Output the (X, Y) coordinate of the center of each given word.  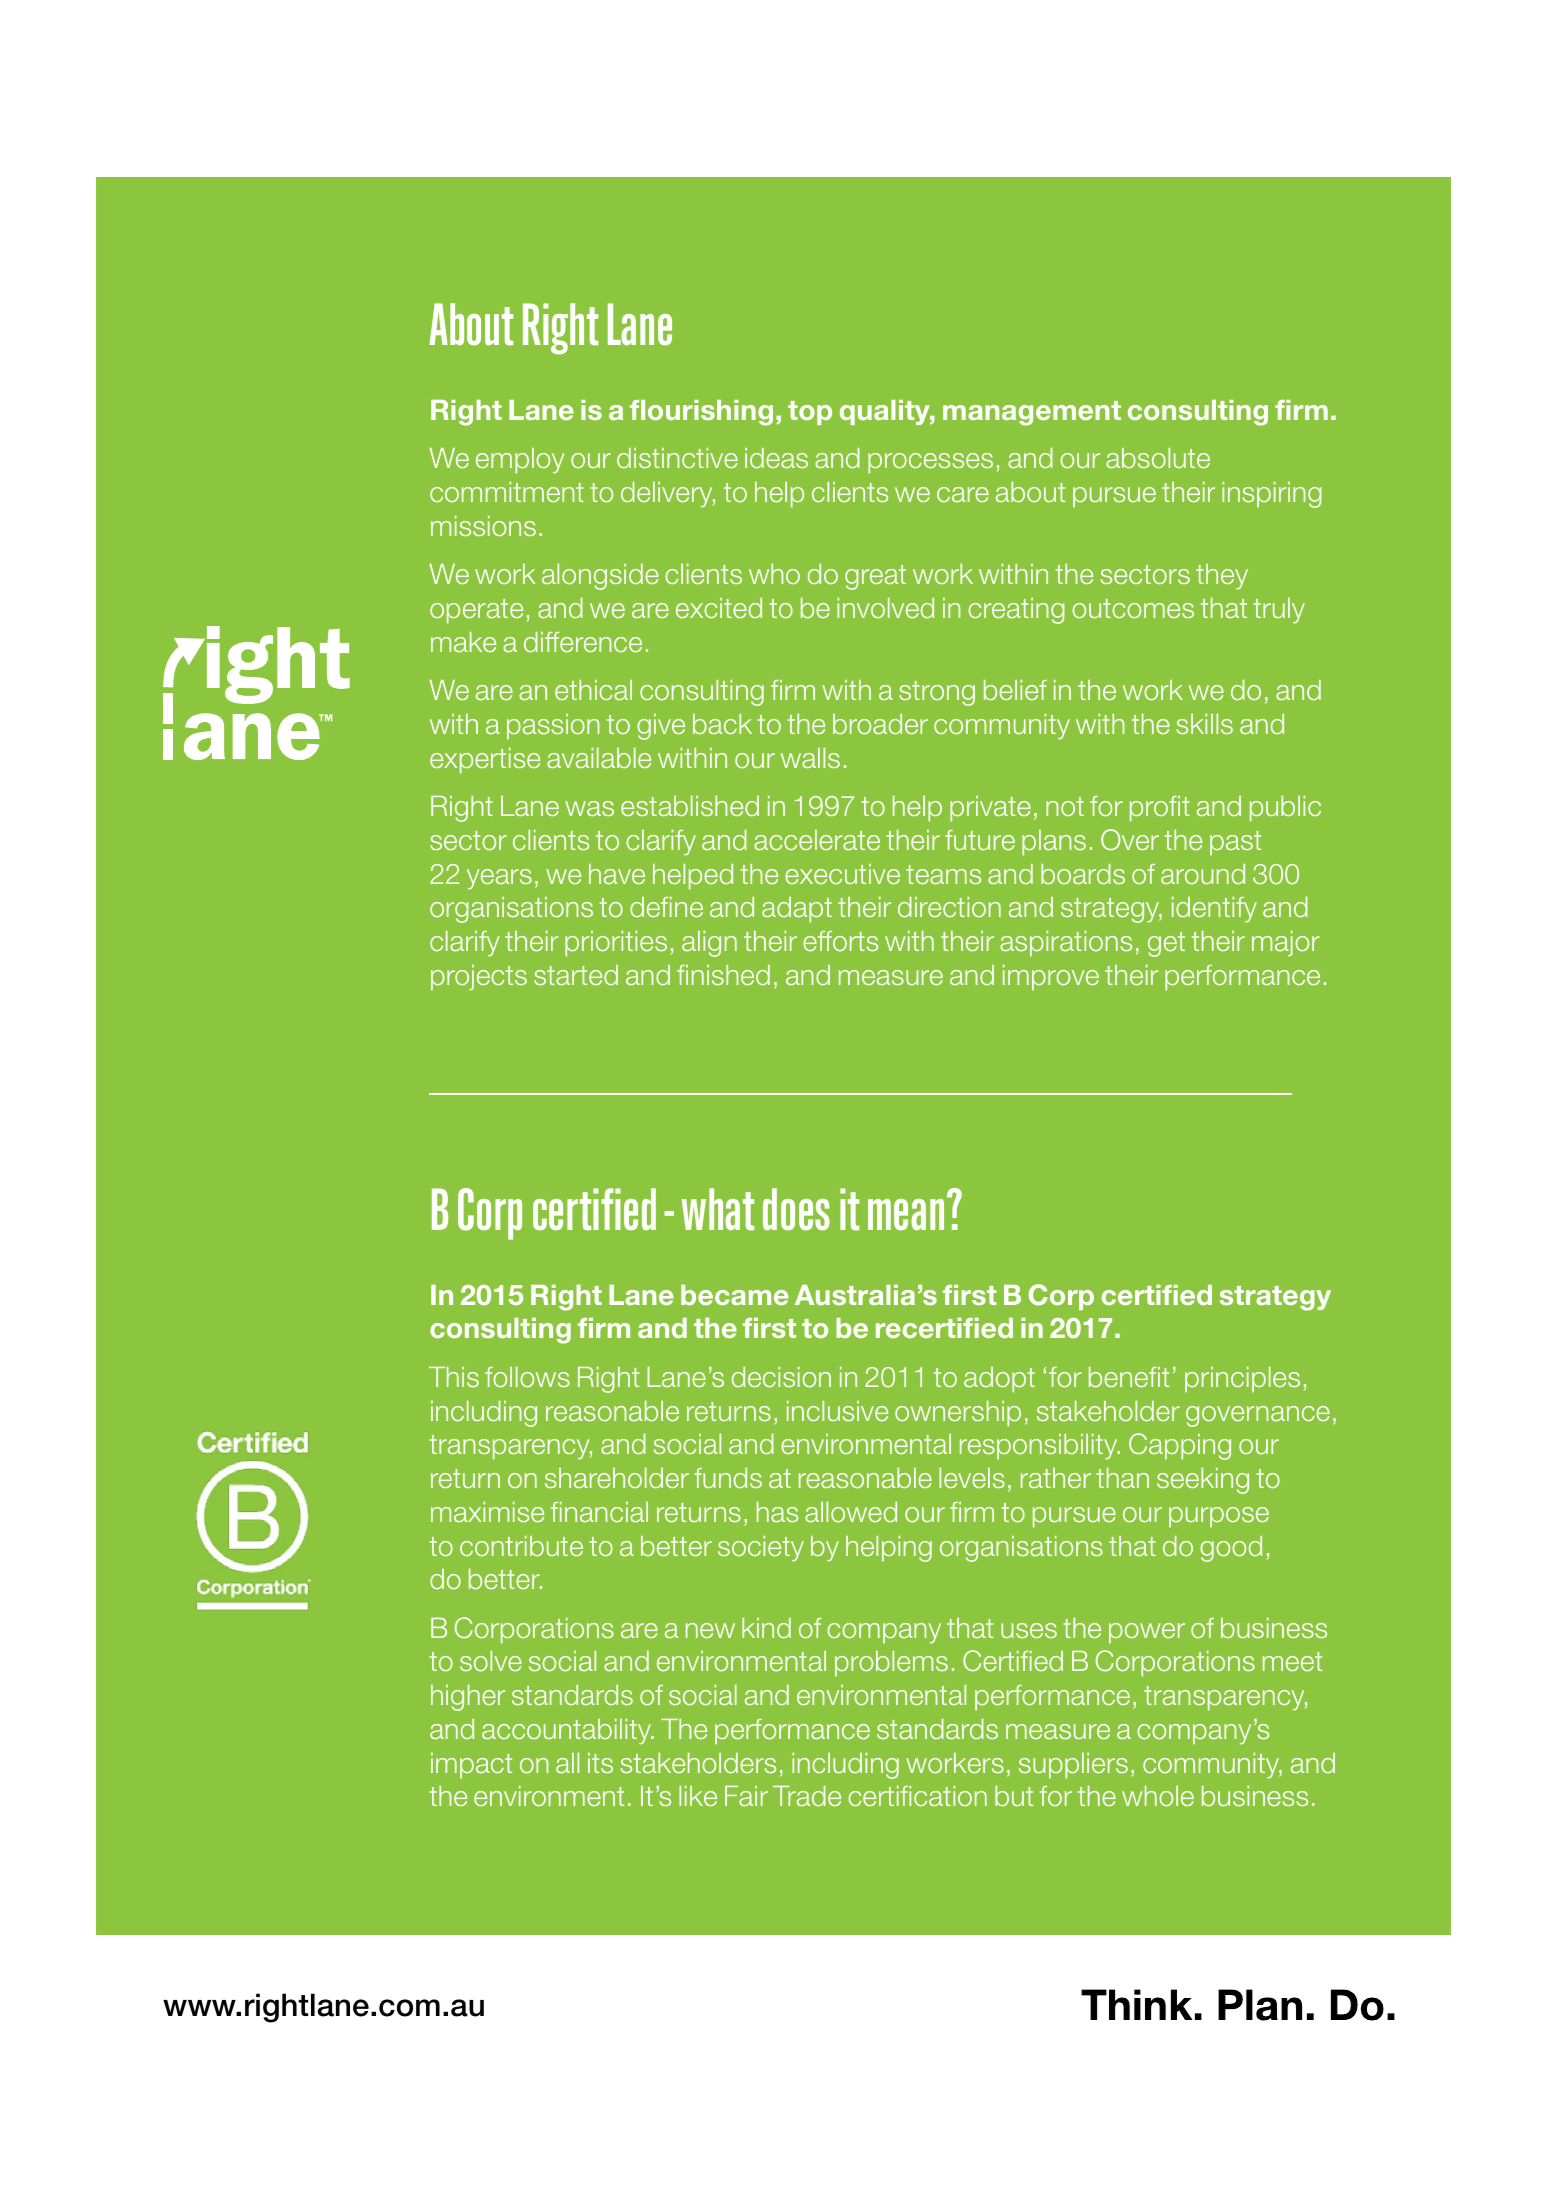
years (499, 879)
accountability (567, 1732)
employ (520, 461)
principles (1242, 1380)
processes (930, 463)
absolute (1158, 458)
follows (527, 1377)
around (1203, 874)
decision (781, 1377)
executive (842, 874)
